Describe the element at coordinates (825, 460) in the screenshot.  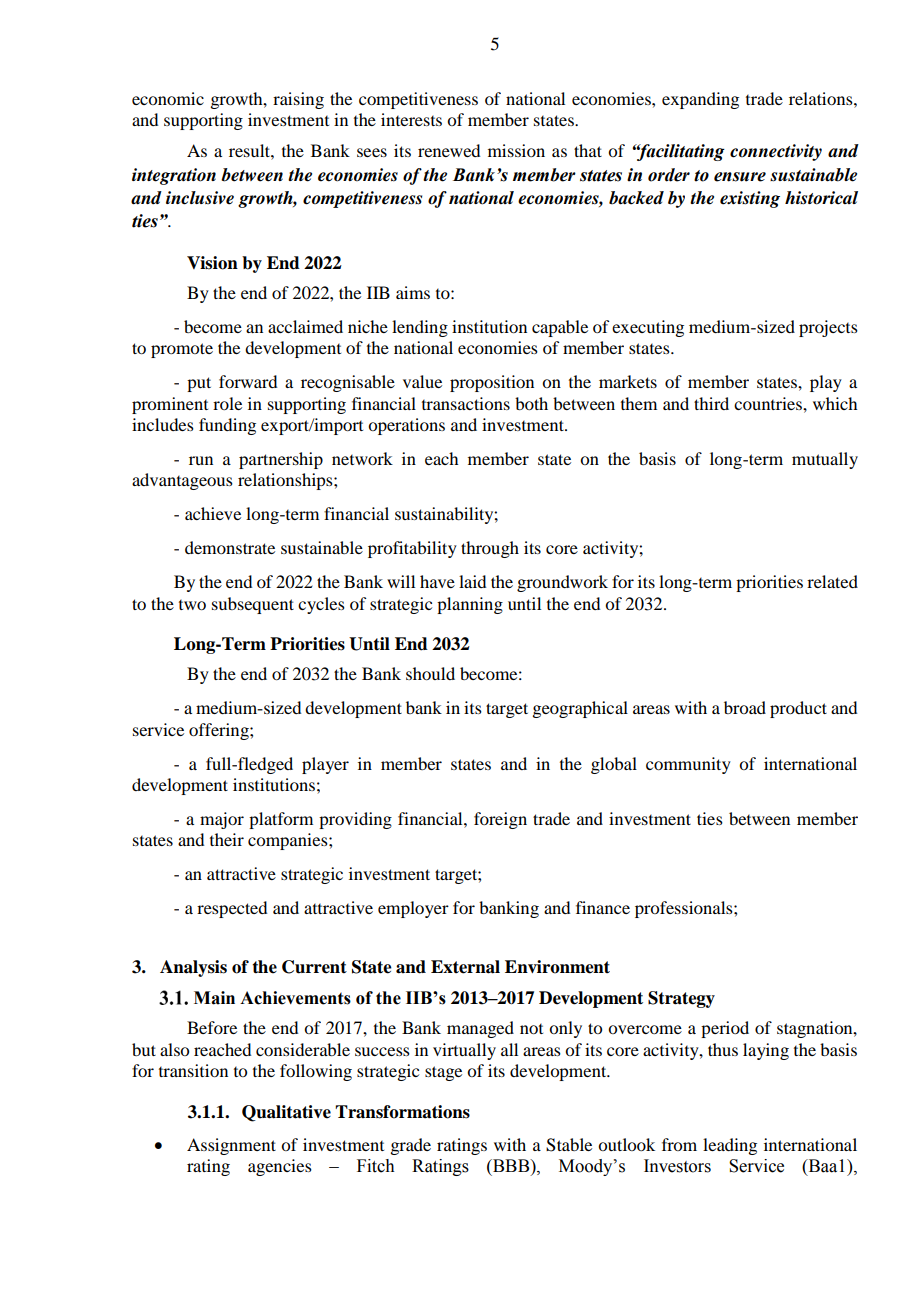
I see `mutually` at that location.
